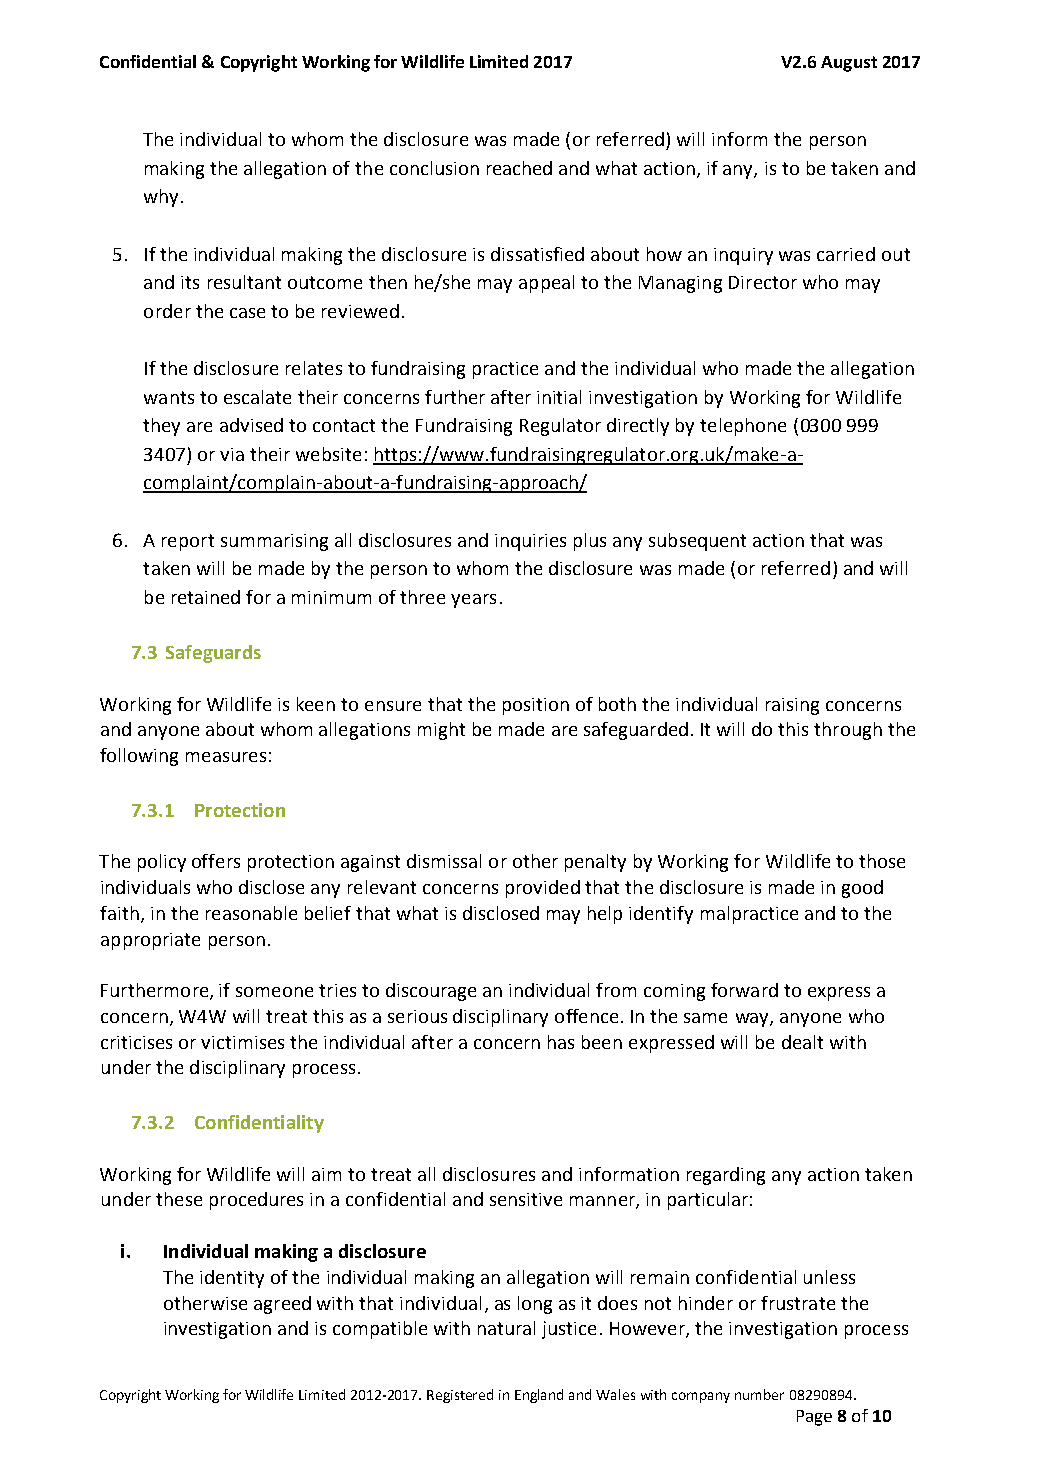  What do you see at coordinates (188, 542) in the page?
I see `report` at bounding box center [188, 542].
